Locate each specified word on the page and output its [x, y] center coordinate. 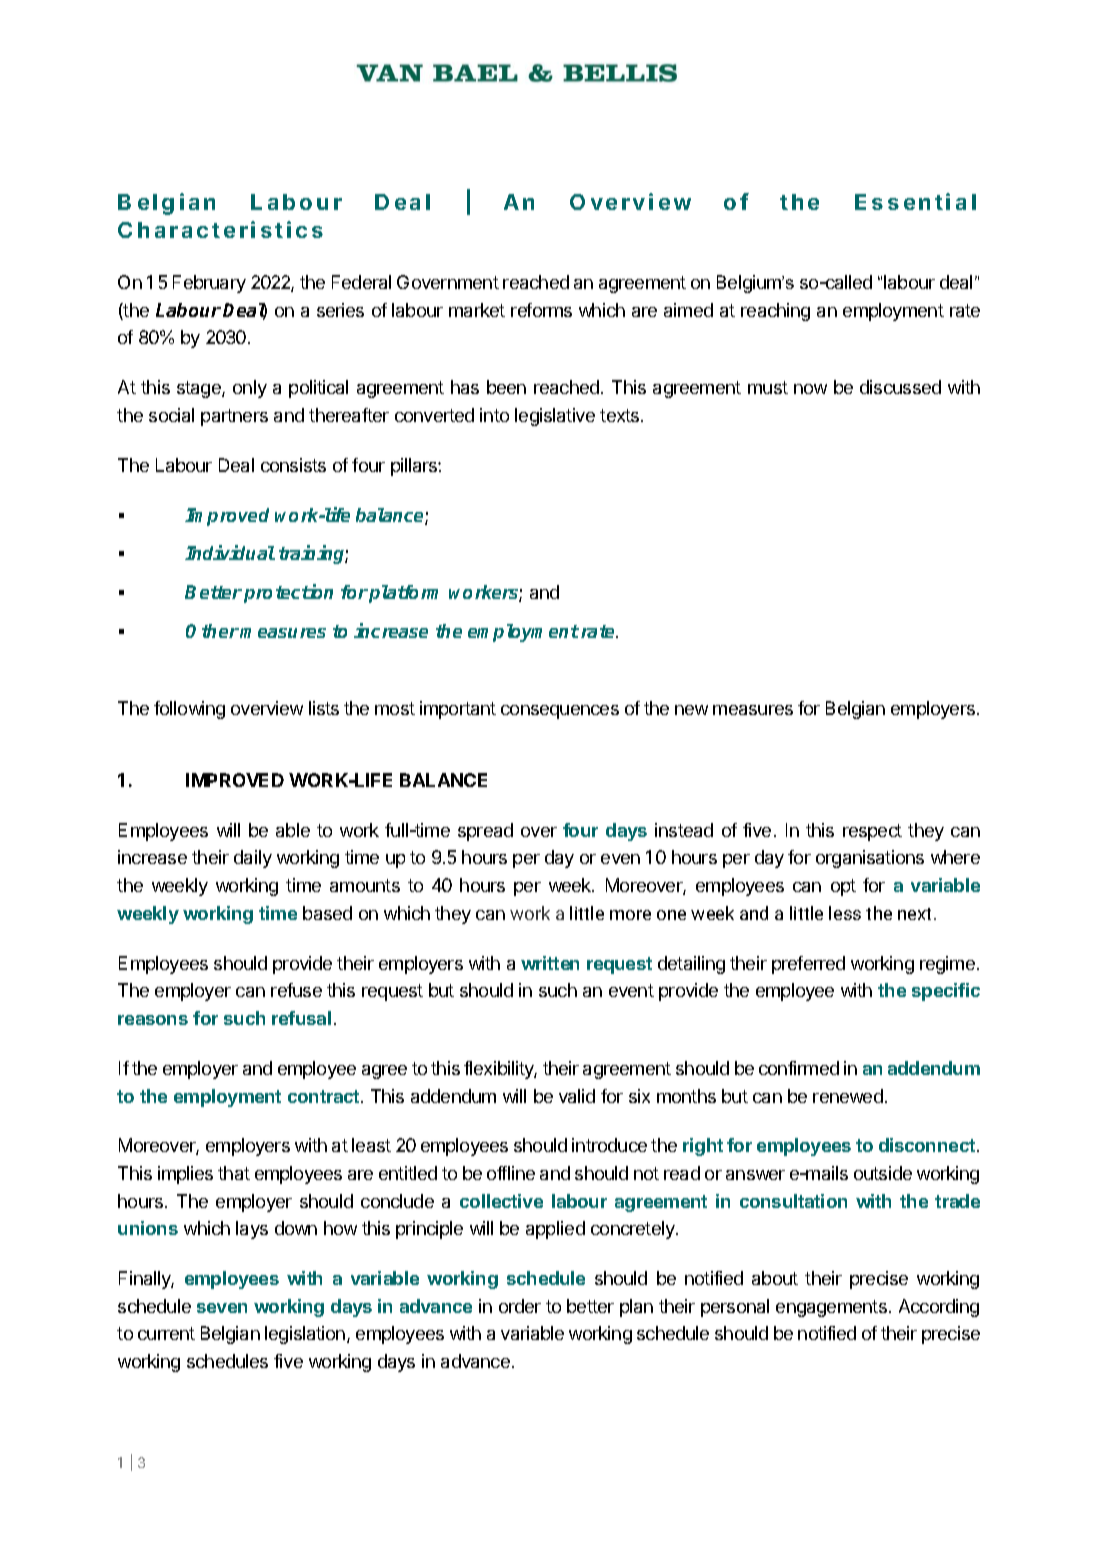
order [520, 1306]
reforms [541, 310]
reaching [775, 312]
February [209, 284]
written [550, 963]
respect [872, 832]
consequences [560, 712]
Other [212, 631]
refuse [296, 990]
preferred [808, 965]
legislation [306, 1335]
